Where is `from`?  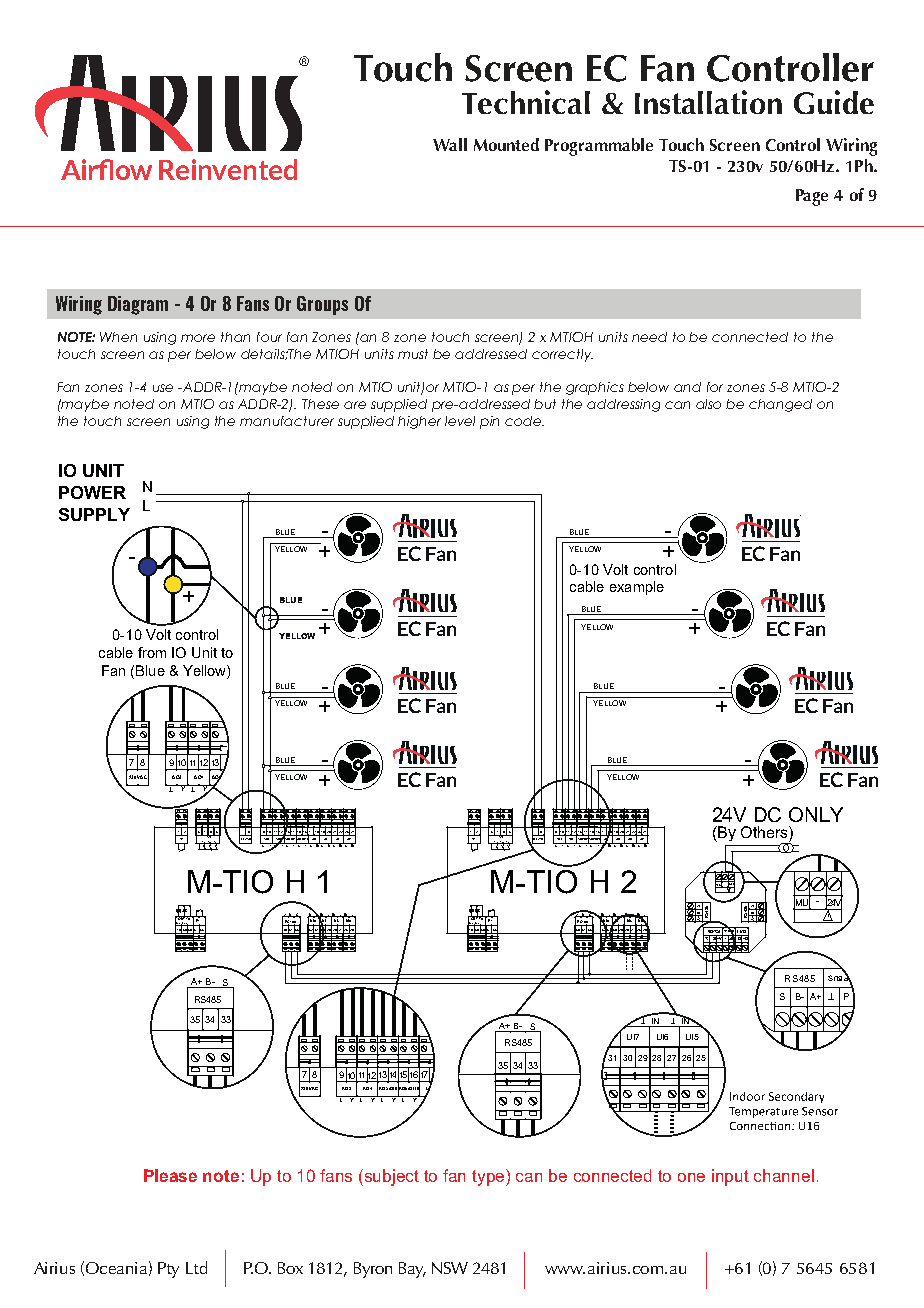
from is located at coordinates (152, 652).
